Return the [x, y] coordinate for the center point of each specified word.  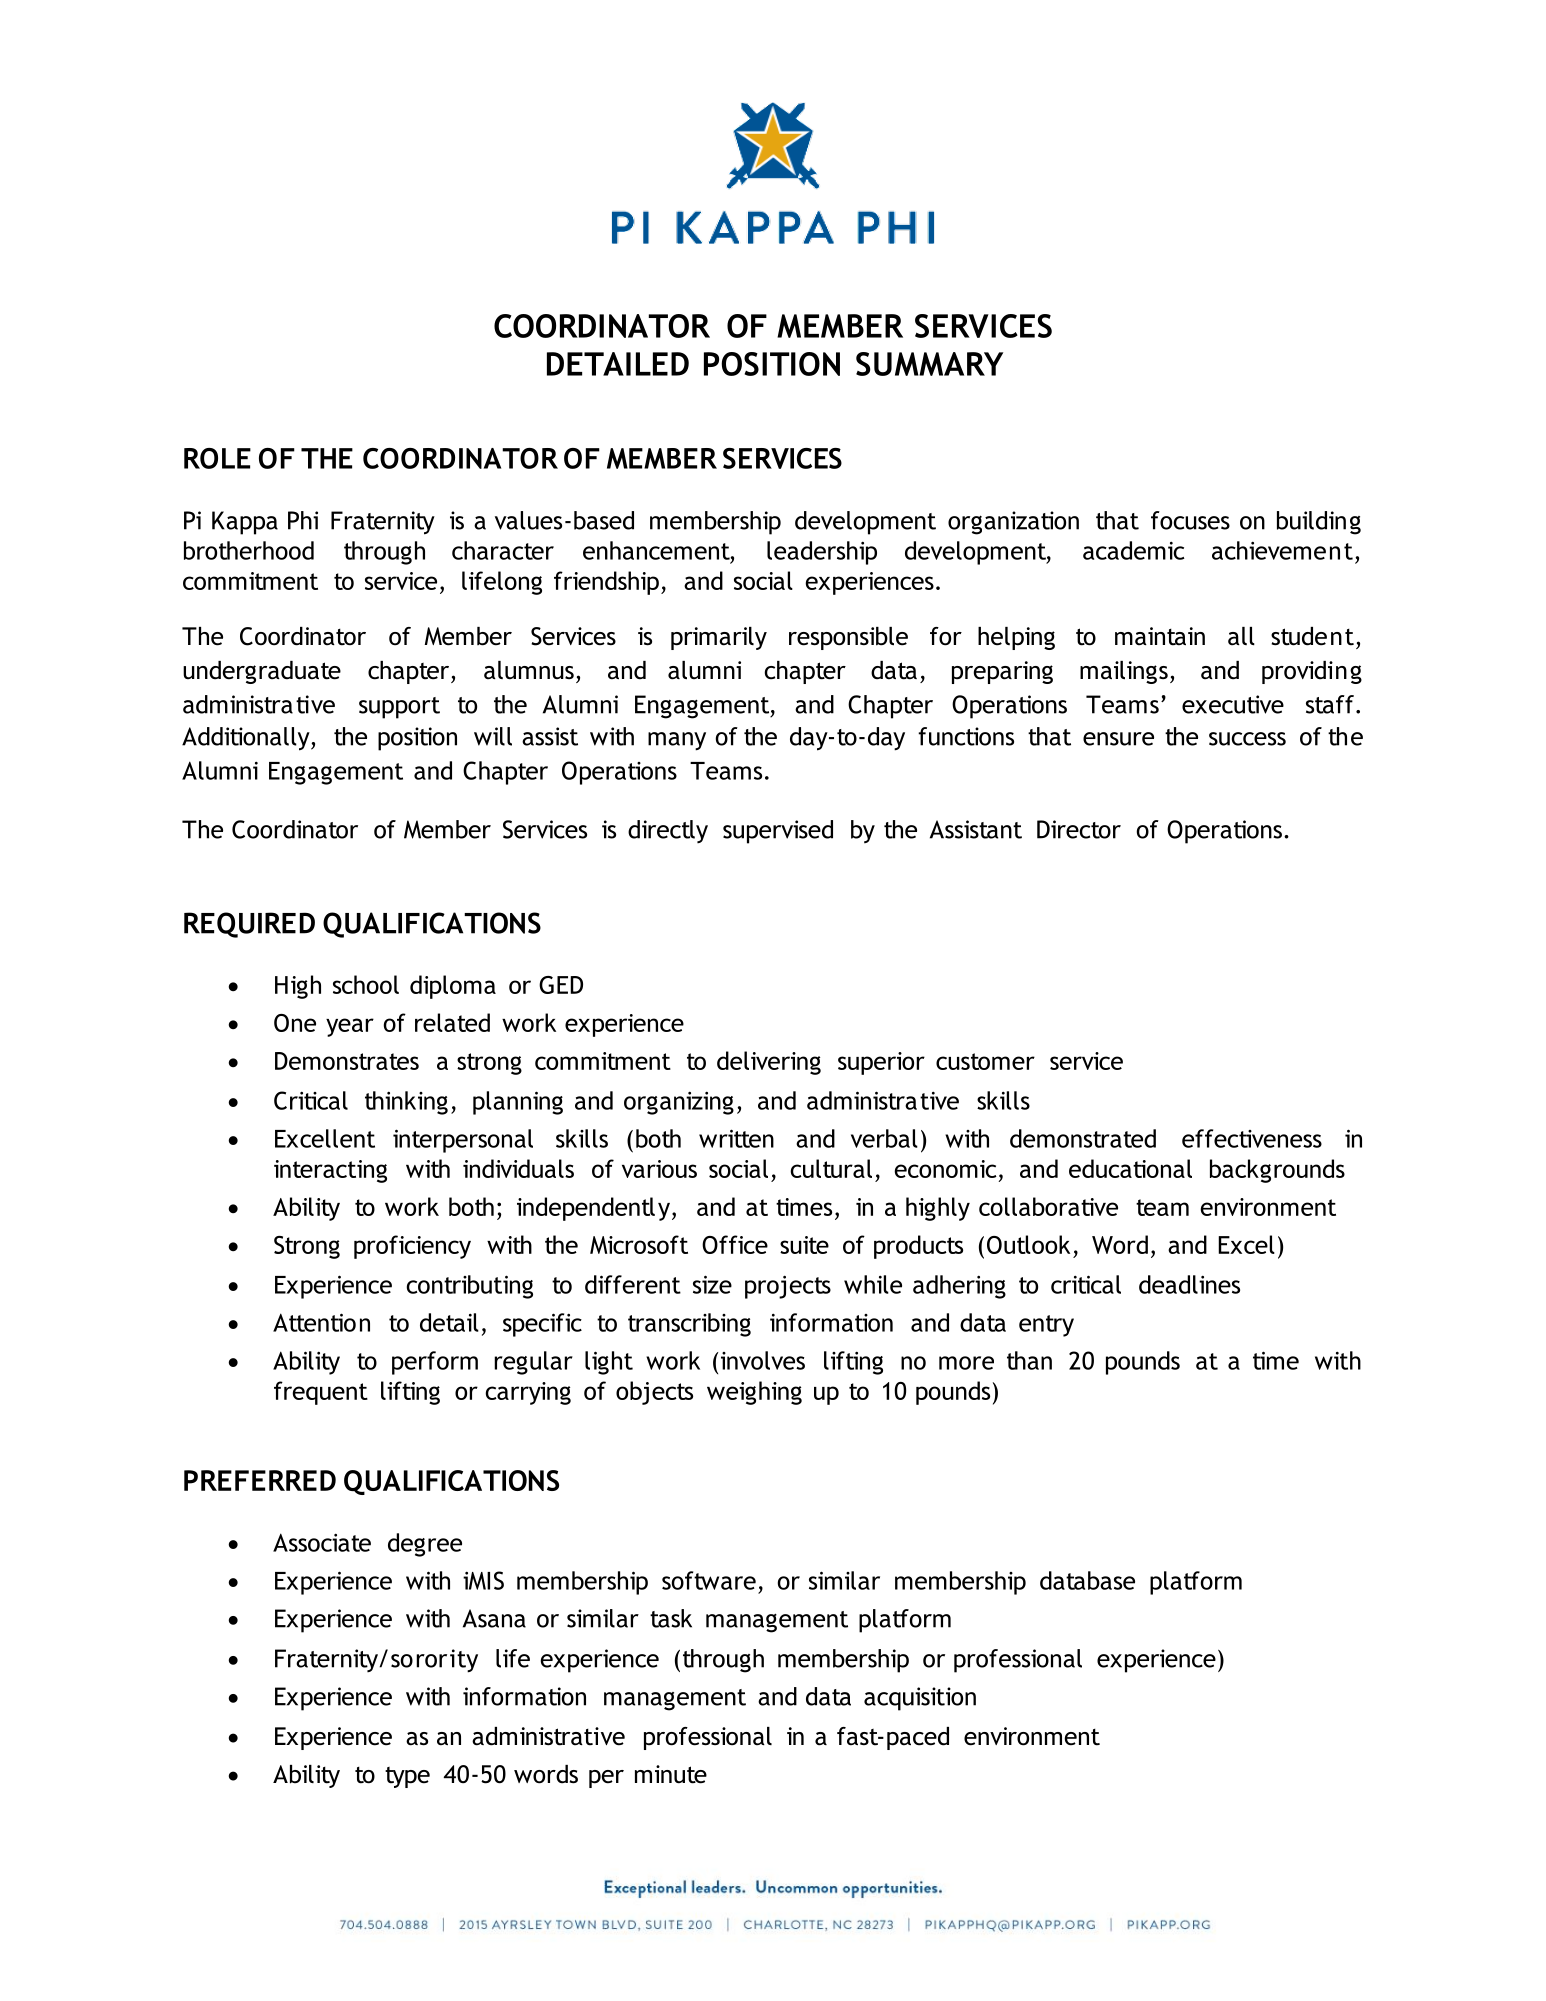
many [677, 741]
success [1247, 739]
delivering [769, 1063]
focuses [1190, 520]
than [1029, 1360]
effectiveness [1252, 1138]
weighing [754, 1393]
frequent [321, 1393]
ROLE [217, 458]
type [407, 1777]
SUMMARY [929, 364]
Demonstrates [347, 1061]
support [399, 708]
